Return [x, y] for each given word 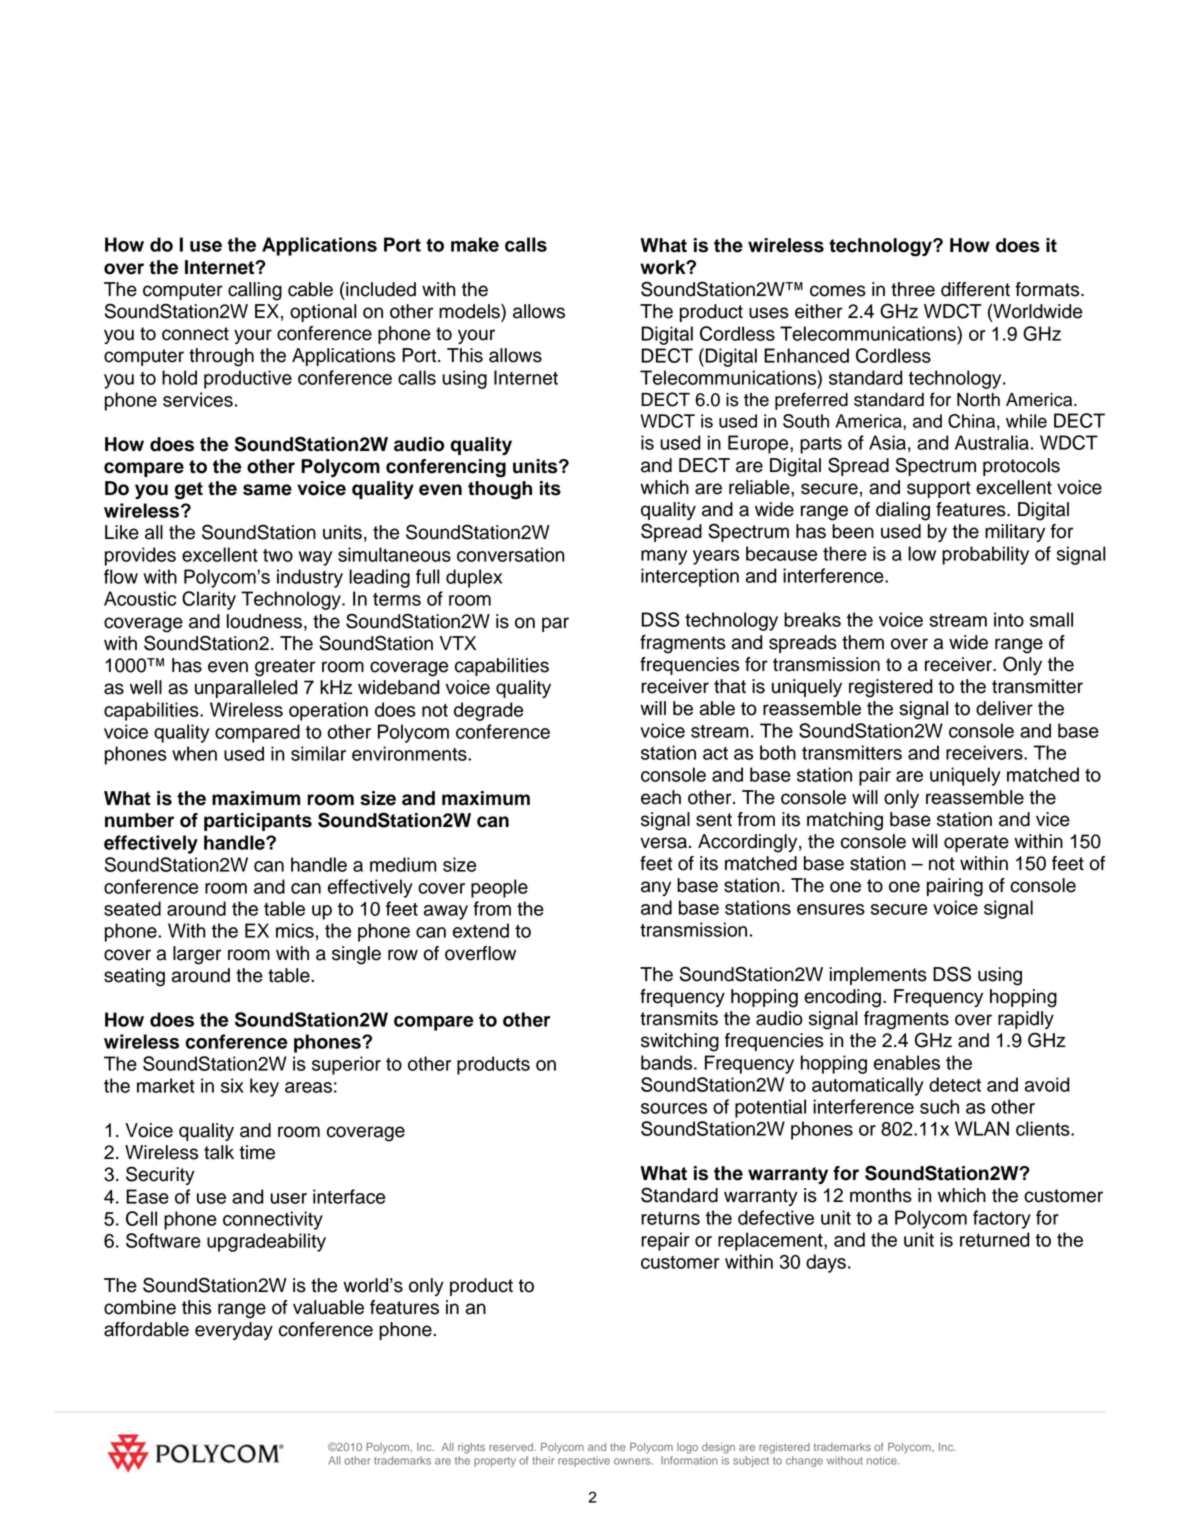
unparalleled [246, 689]
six [232, 1085]
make [475, 244]
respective [584, 1461]
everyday [234, 1331]
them [863, 642]
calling [255, 291]
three [913, 289]
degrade [488, 711]
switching [680, 1042]
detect [955, 1084]
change [804, 1461]
